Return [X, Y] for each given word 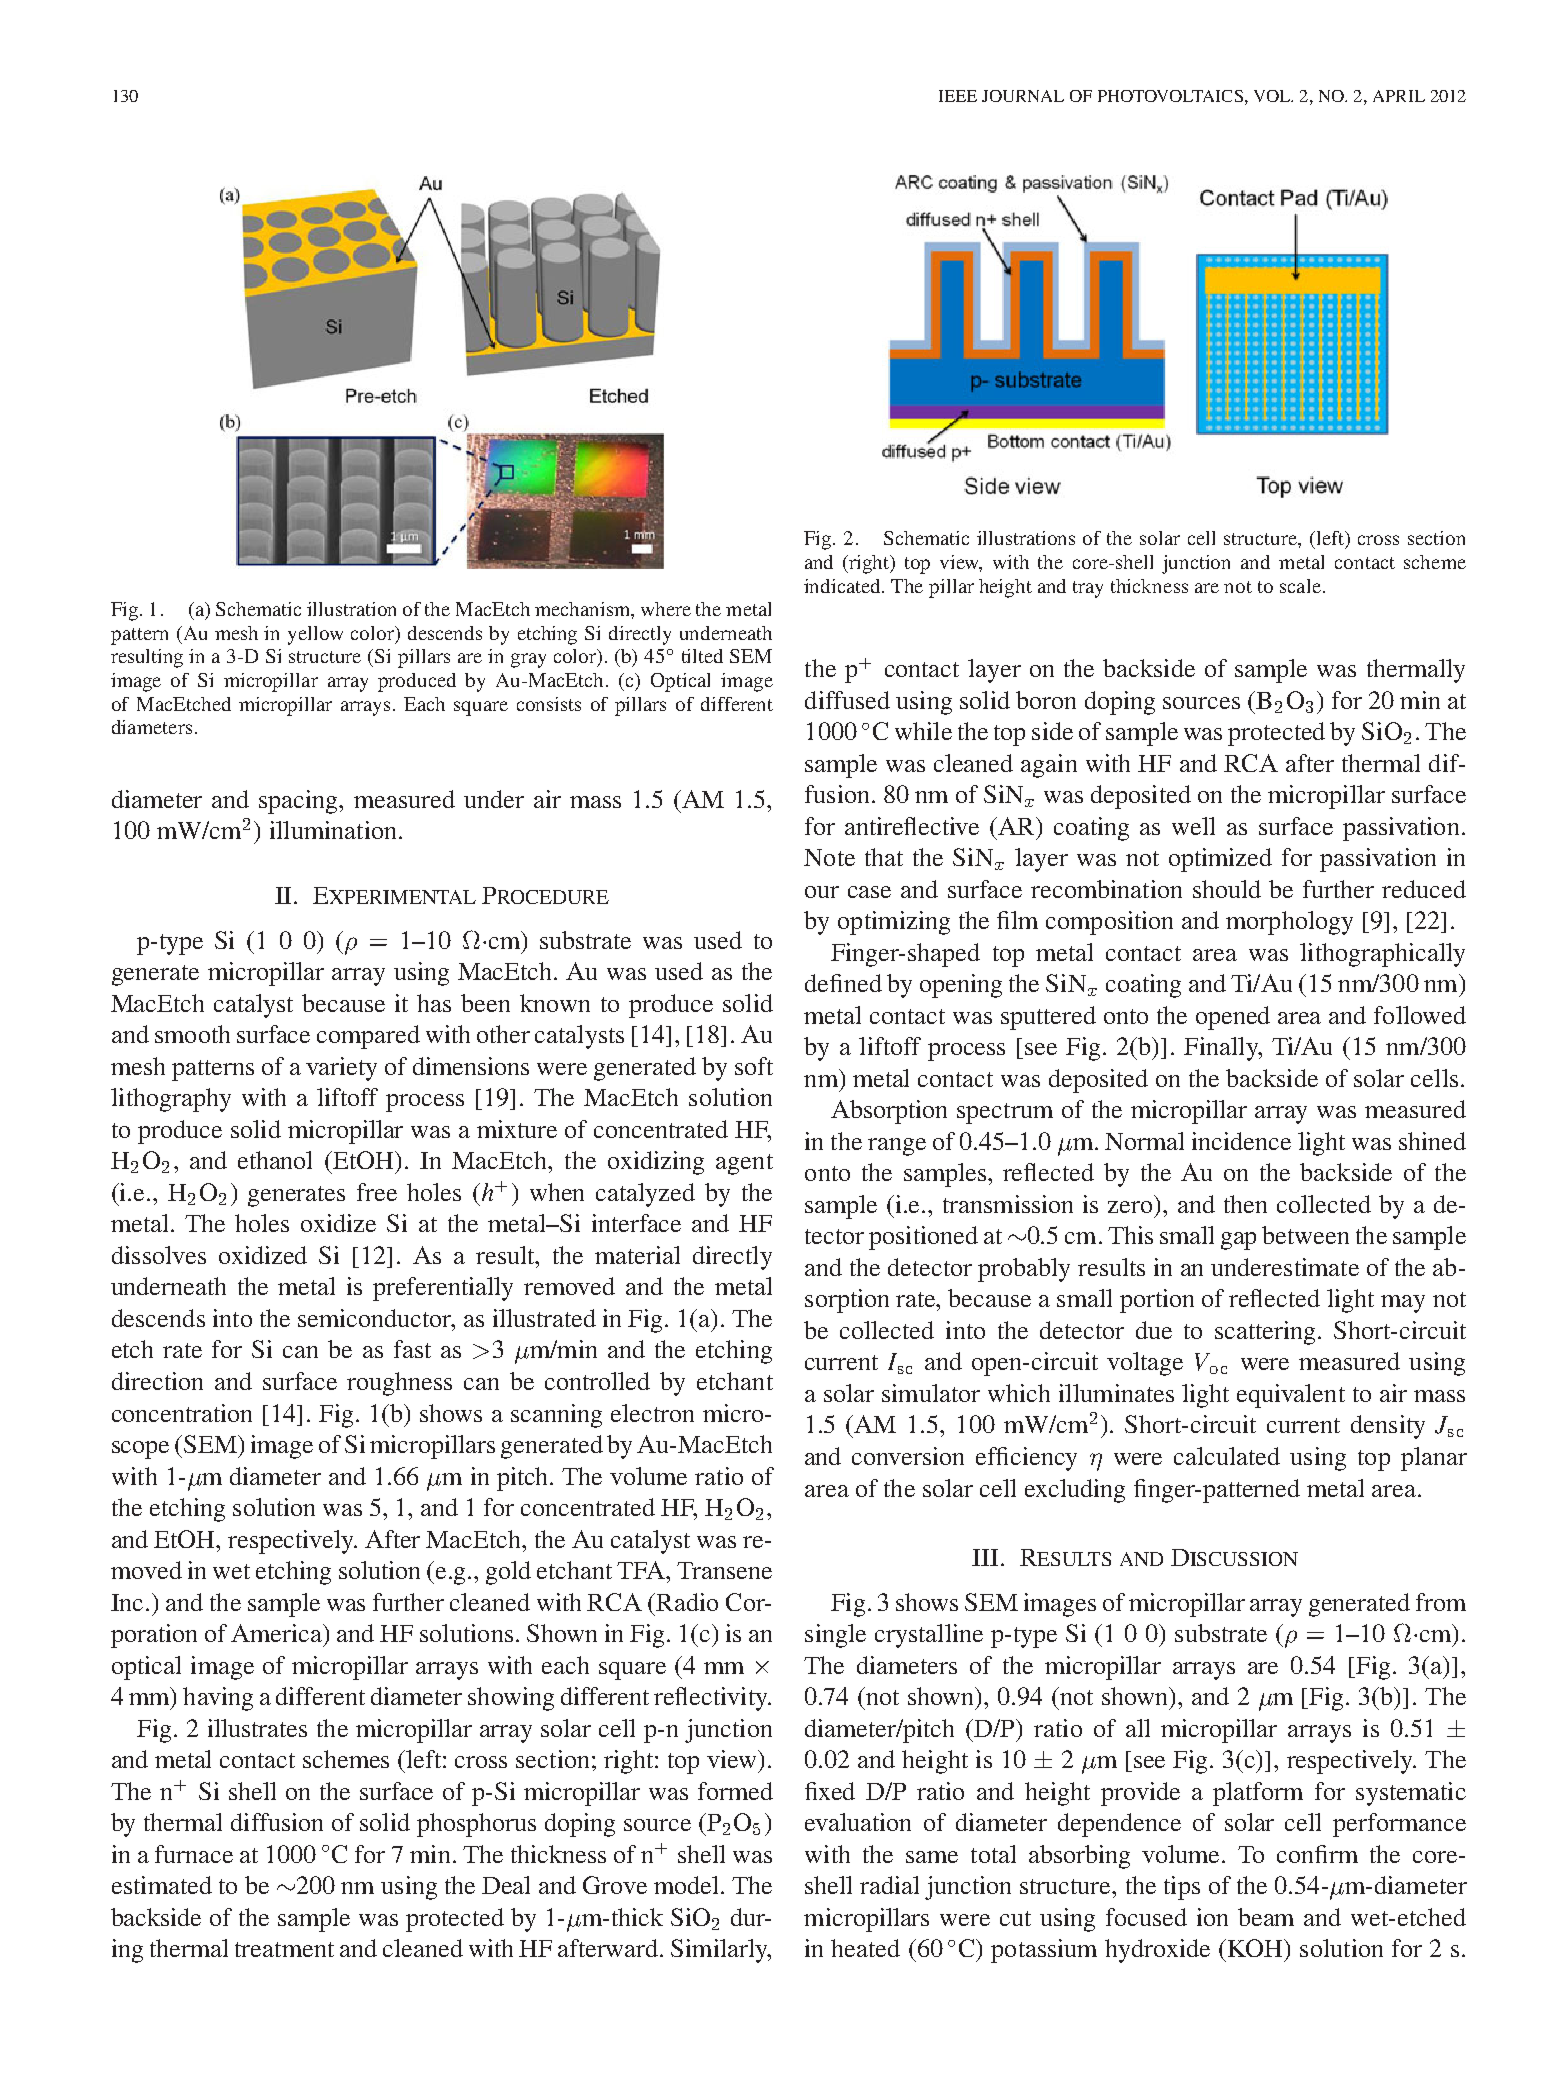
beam [1266, 1917]
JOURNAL [1023, 96]
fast [412, 1349]
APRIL [1399, 96]
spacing [300, 802]
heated [865, 1948]
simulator [931, 1393]
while [923, 731]
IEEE [958, 96]
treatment [284, 1949]
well [1193, 826]
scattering [1265, 1333]
